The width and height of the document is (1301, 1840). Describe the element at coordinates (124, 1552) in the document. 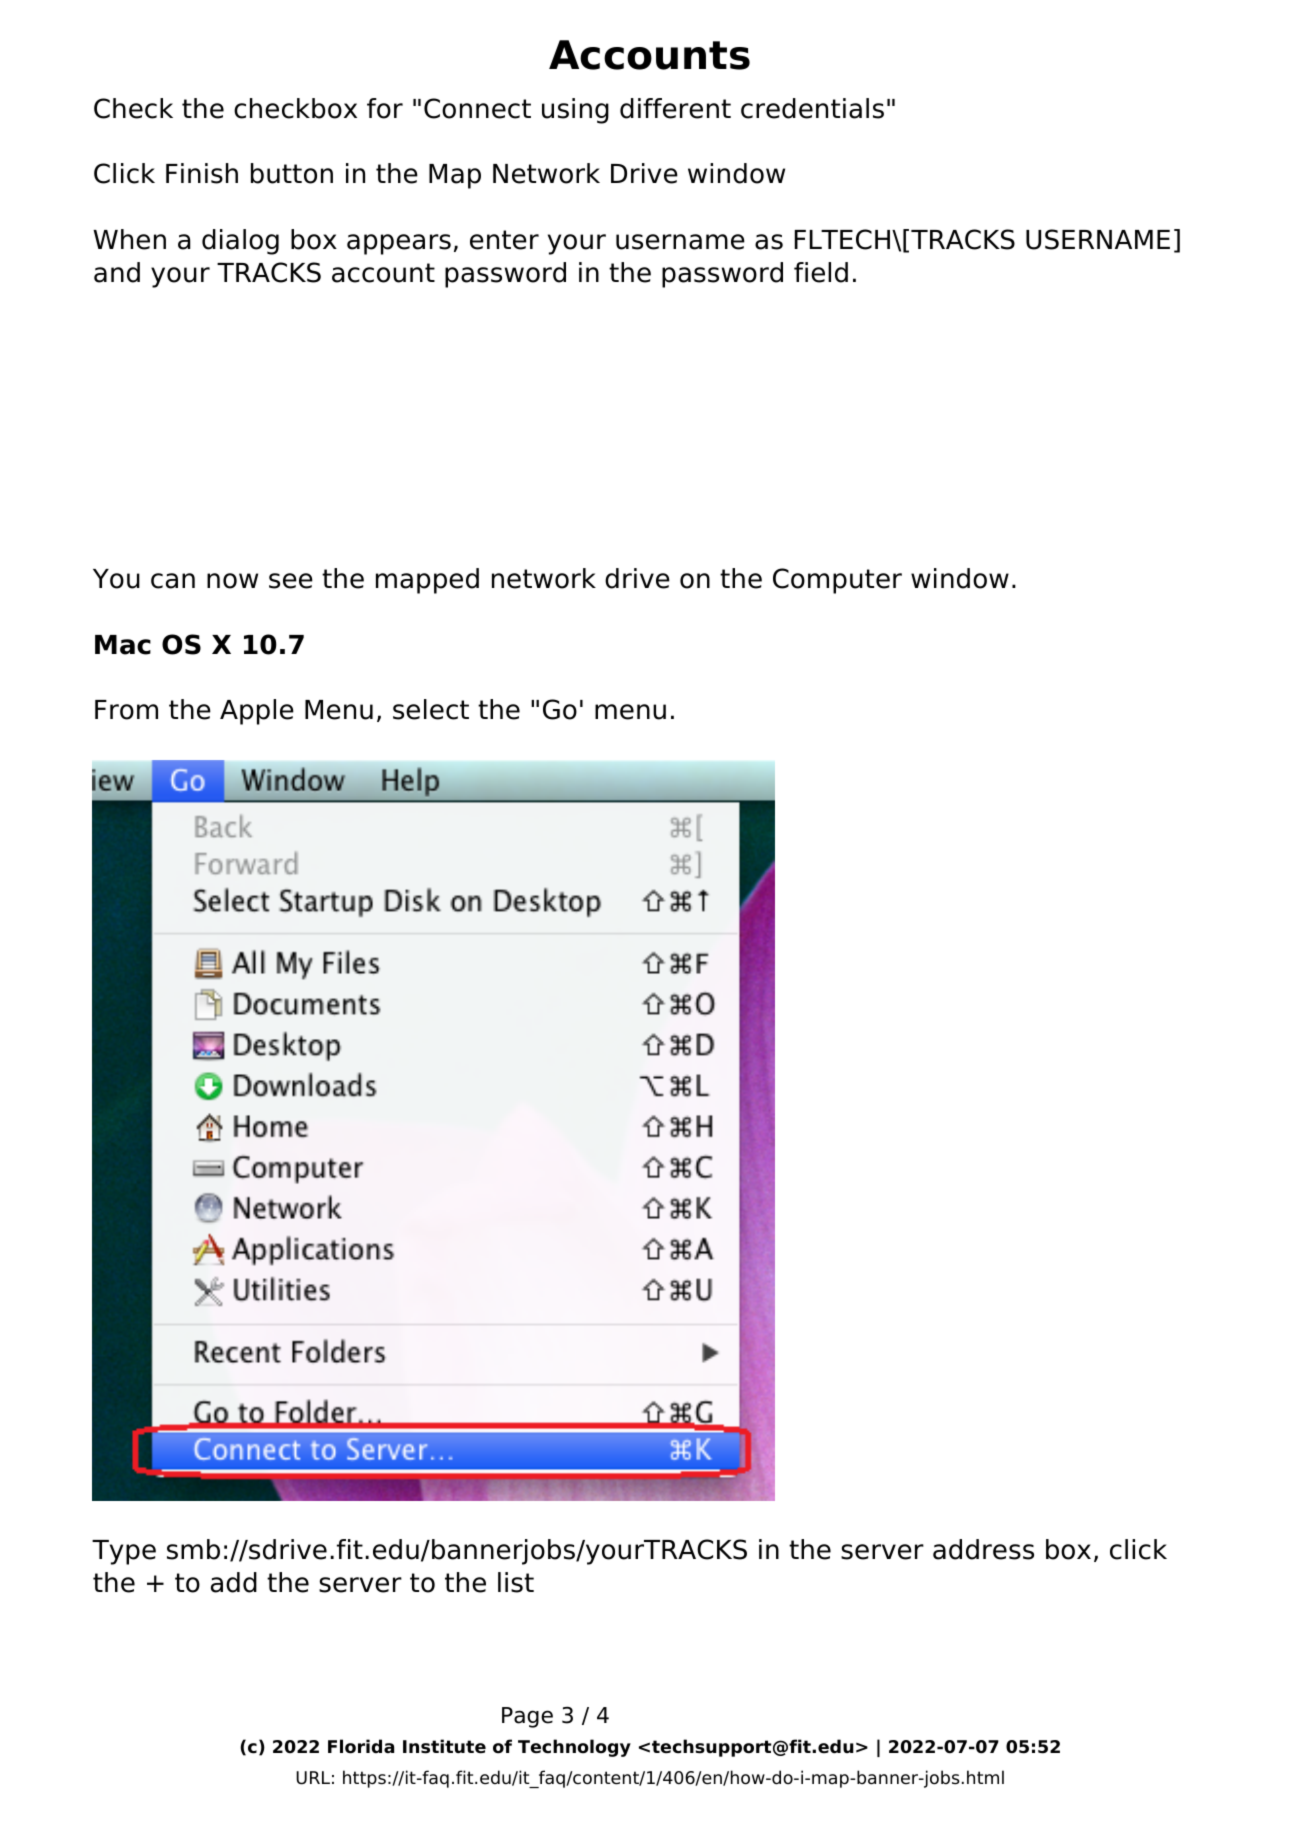

I see `Type` at that location.
